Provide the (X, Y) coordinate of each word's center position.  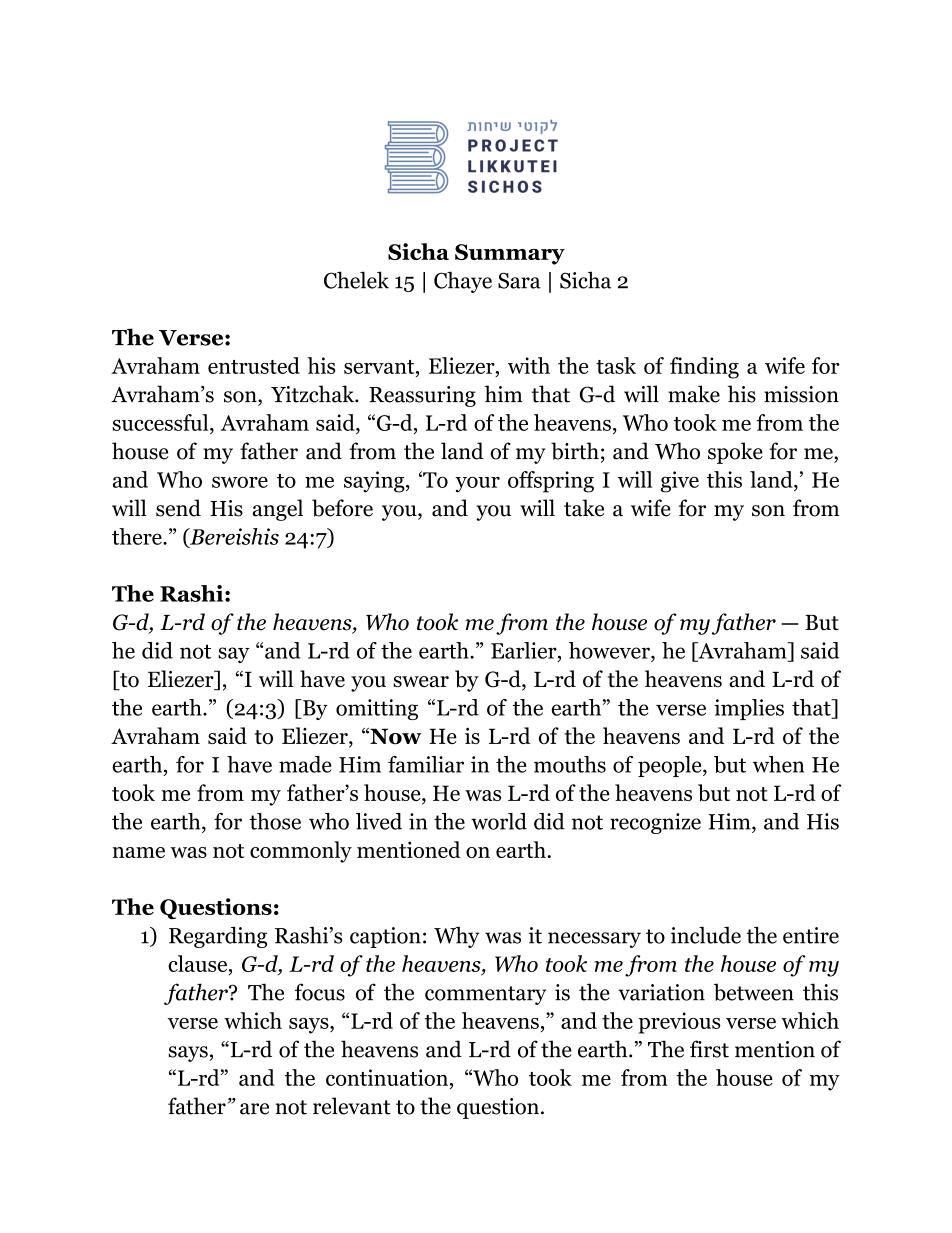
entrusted (254, 365)
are (254, 1109)
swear (421, 681)
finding (704, 368)
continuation (387, 1077)
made (305, 764)
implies (749, 709)
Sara (519, 280)
